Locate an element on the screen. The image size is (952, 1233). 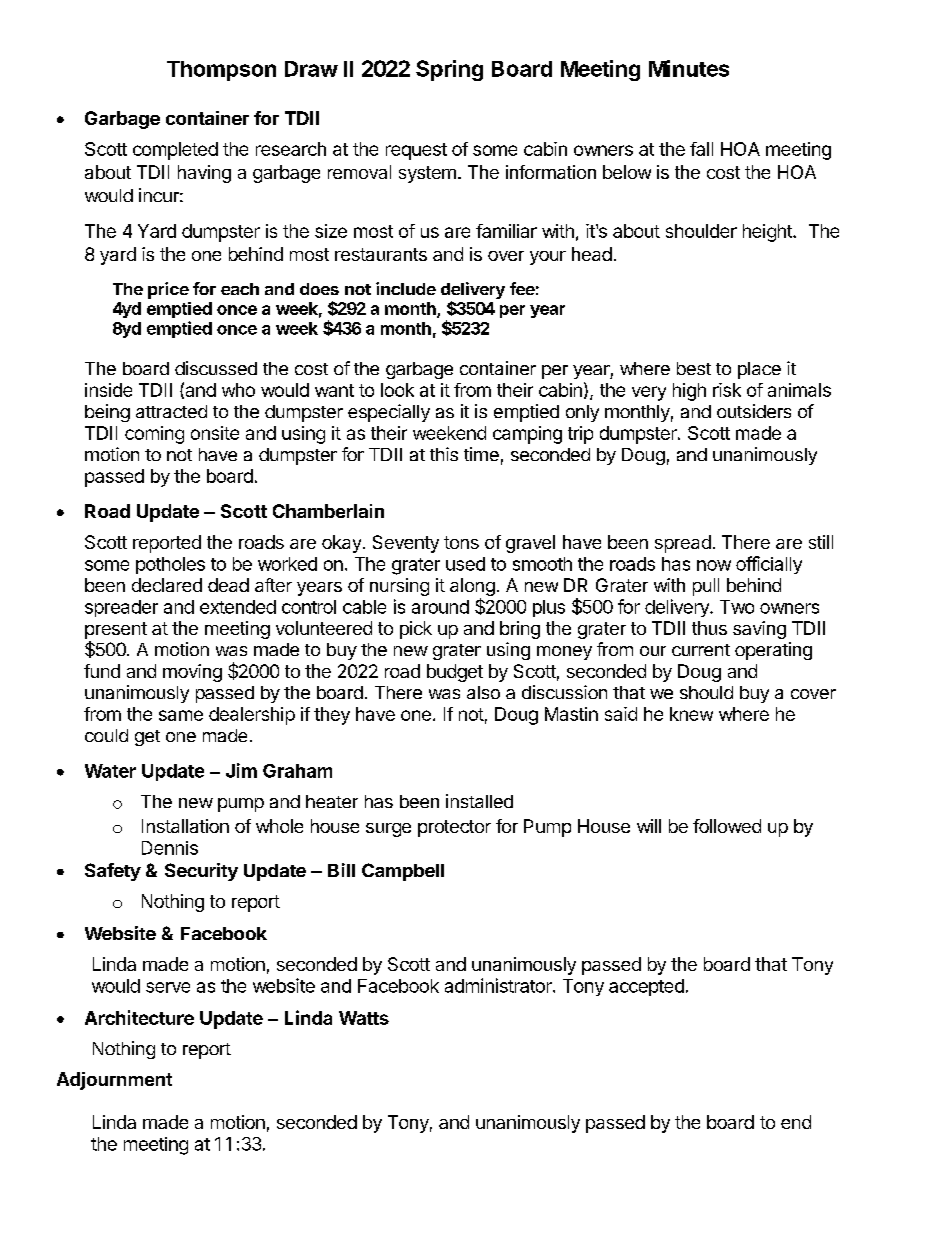
attracted is located at coordinates (171, 411).
